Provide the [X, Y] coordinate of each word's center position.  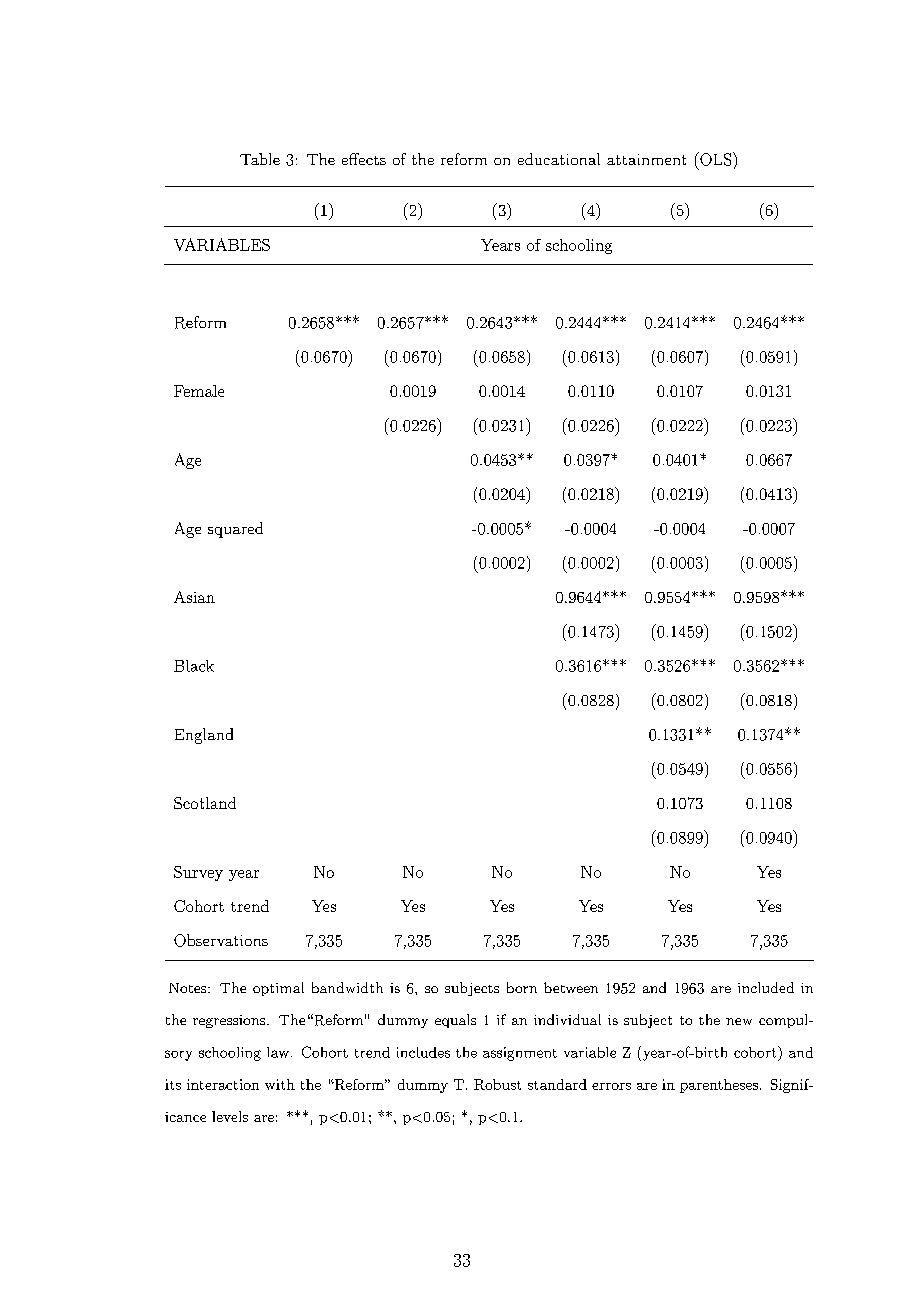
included [766, 987]
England [204, 736]
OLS [716, 159]
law [278, 1052]
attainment [646, 159]
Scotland [205, 803]
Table [260, 159]
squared [235, 530]
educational [559, 159]
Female [199, 391]
